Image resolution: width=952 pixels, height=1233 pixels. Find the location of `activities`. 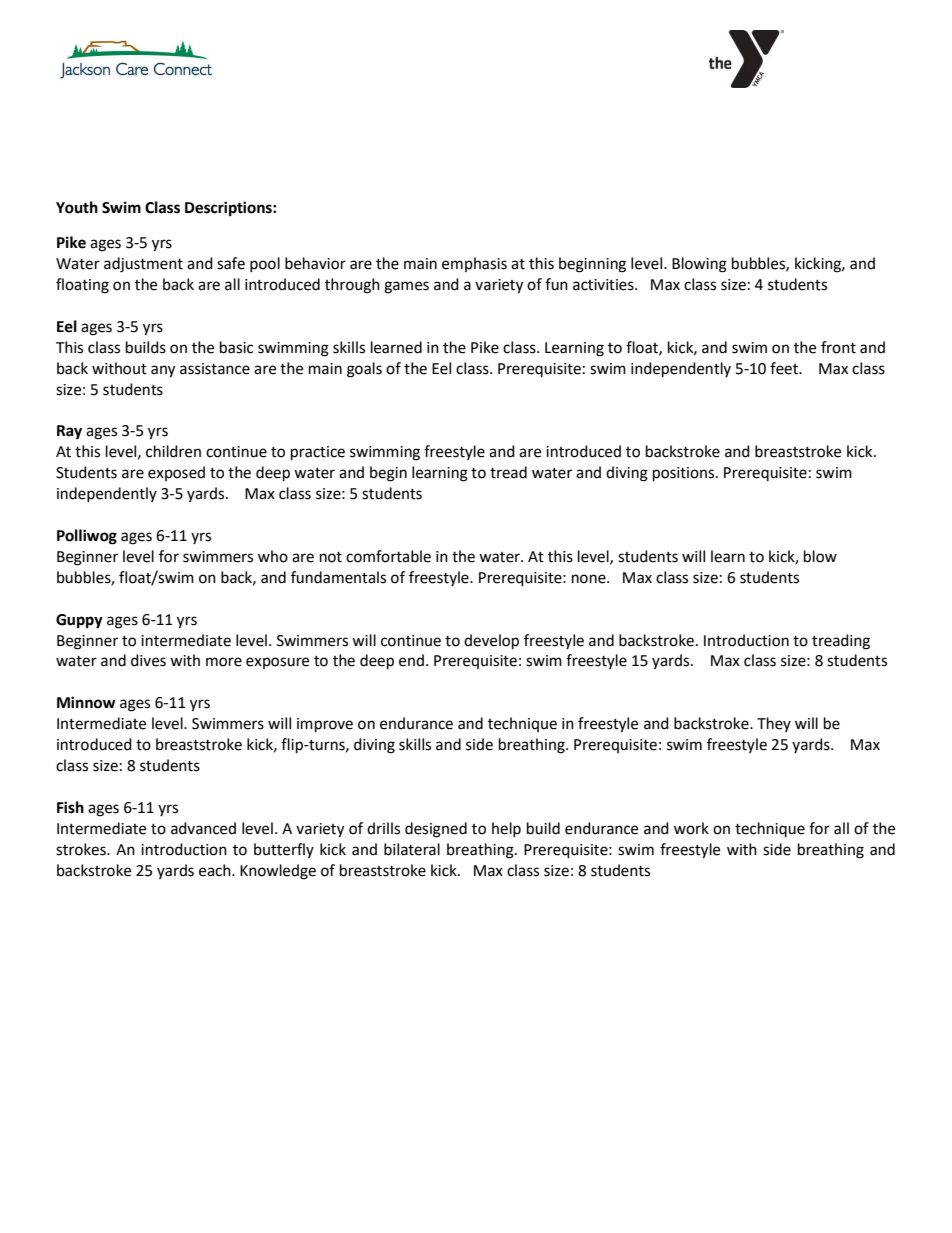

activities is located at coordinates (604, 285).
